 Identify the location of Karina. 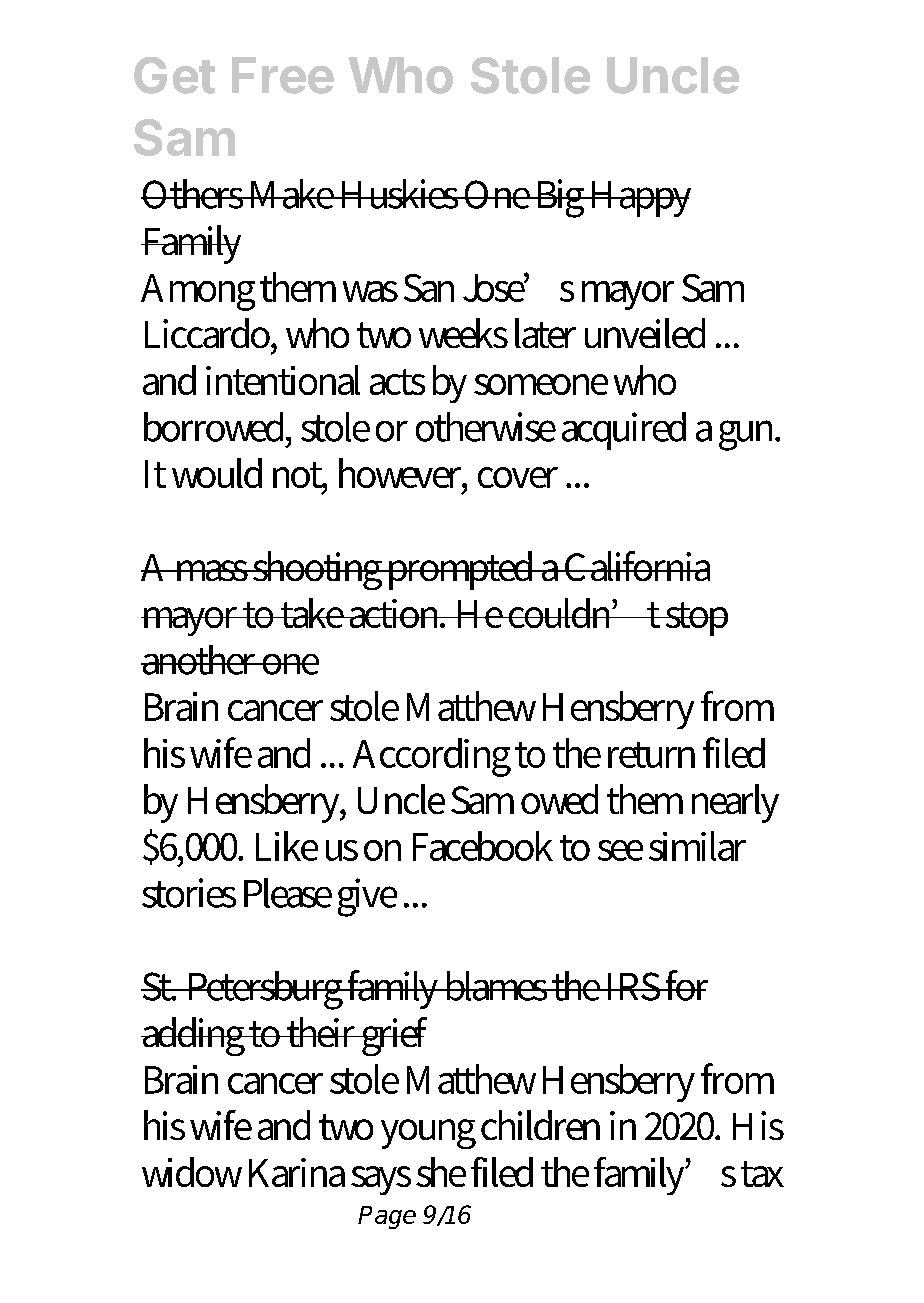
(297, 1172).
